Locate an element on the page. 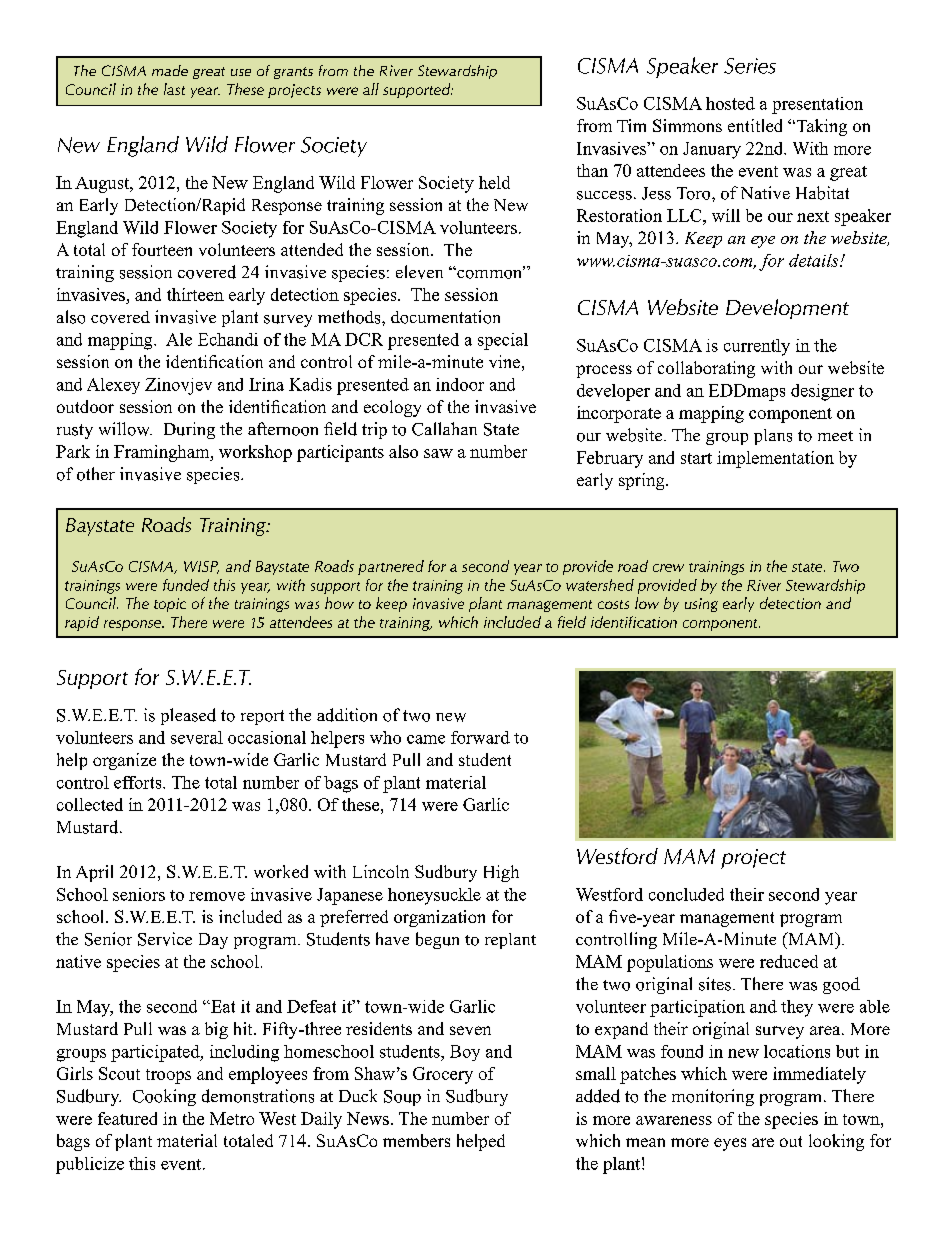 The image size is (952, 1233). featured is located at coordinates (127, 1118).
